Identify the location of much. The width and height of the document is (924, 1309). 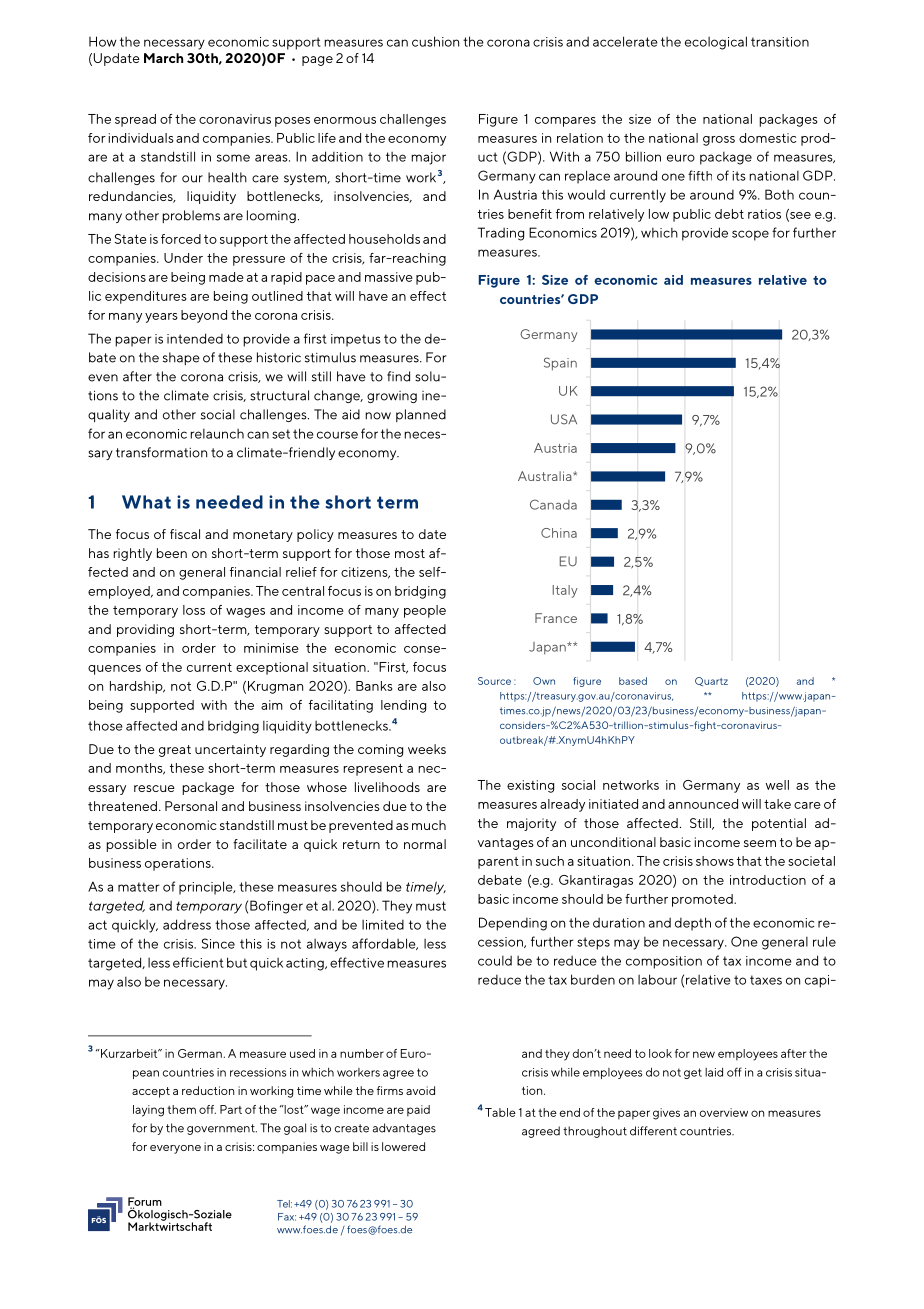
(429, 825).
